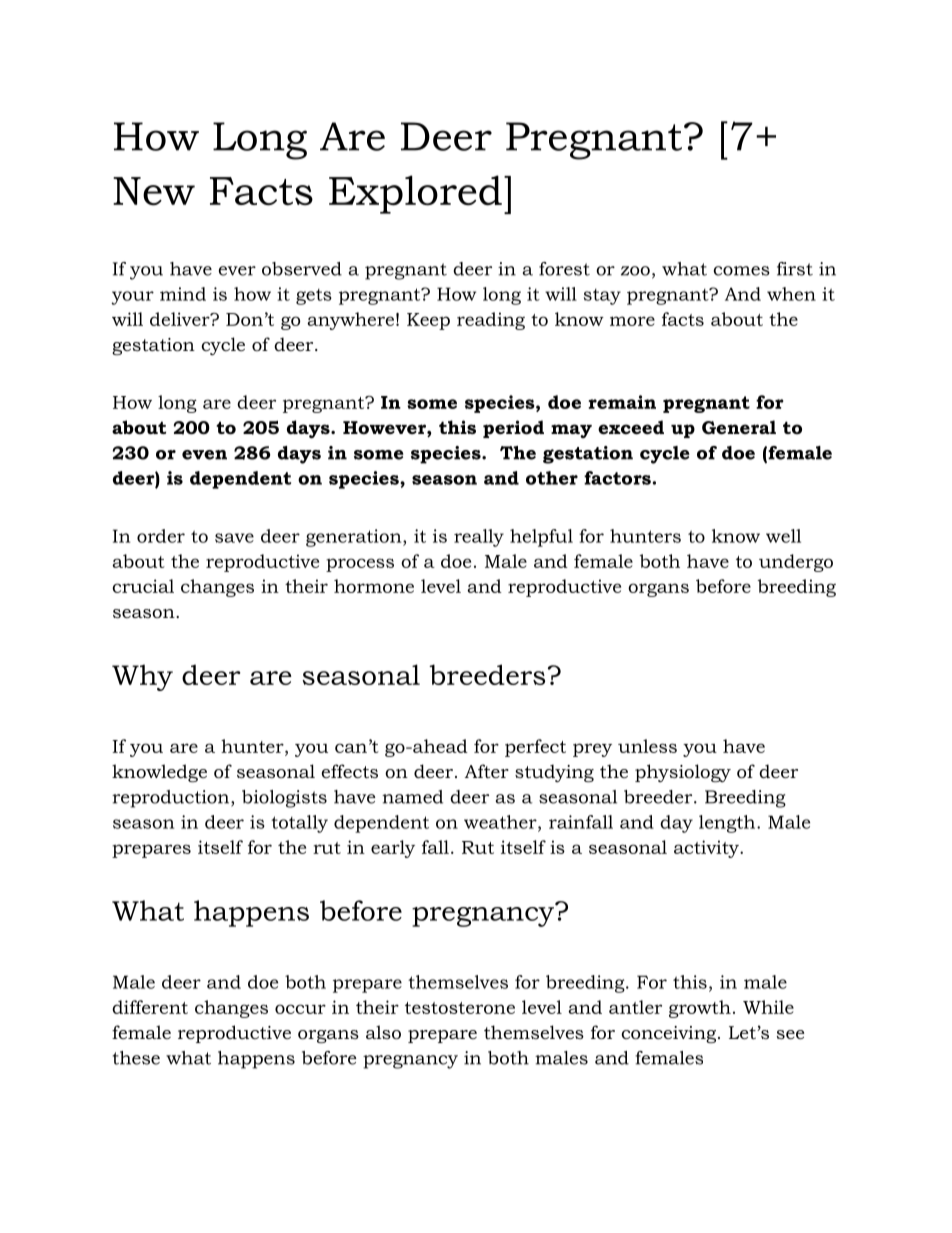 The width and height of the screenshot is (952, 1233). What do you see at coordinates (796, 563) in the screenshot?
I see `undergo` at bounding box center [796, 563].
